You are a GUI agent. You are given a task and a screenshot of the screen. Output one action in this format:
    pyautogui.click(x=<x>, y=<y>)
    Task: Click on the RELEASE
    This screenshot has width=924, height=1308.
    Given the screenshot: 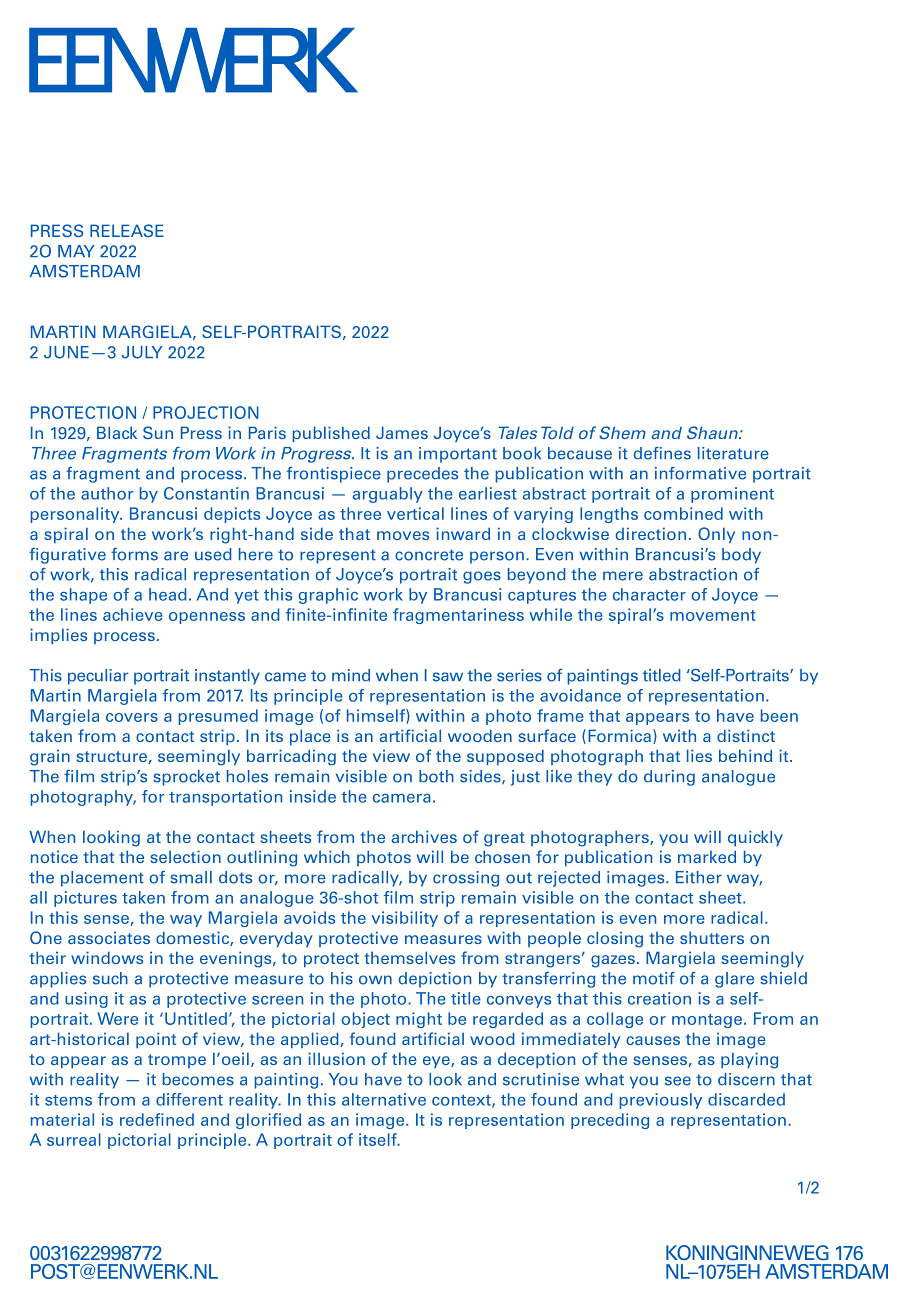 What is the action you would take?
    pyautogui.click(x=127, y=230)
